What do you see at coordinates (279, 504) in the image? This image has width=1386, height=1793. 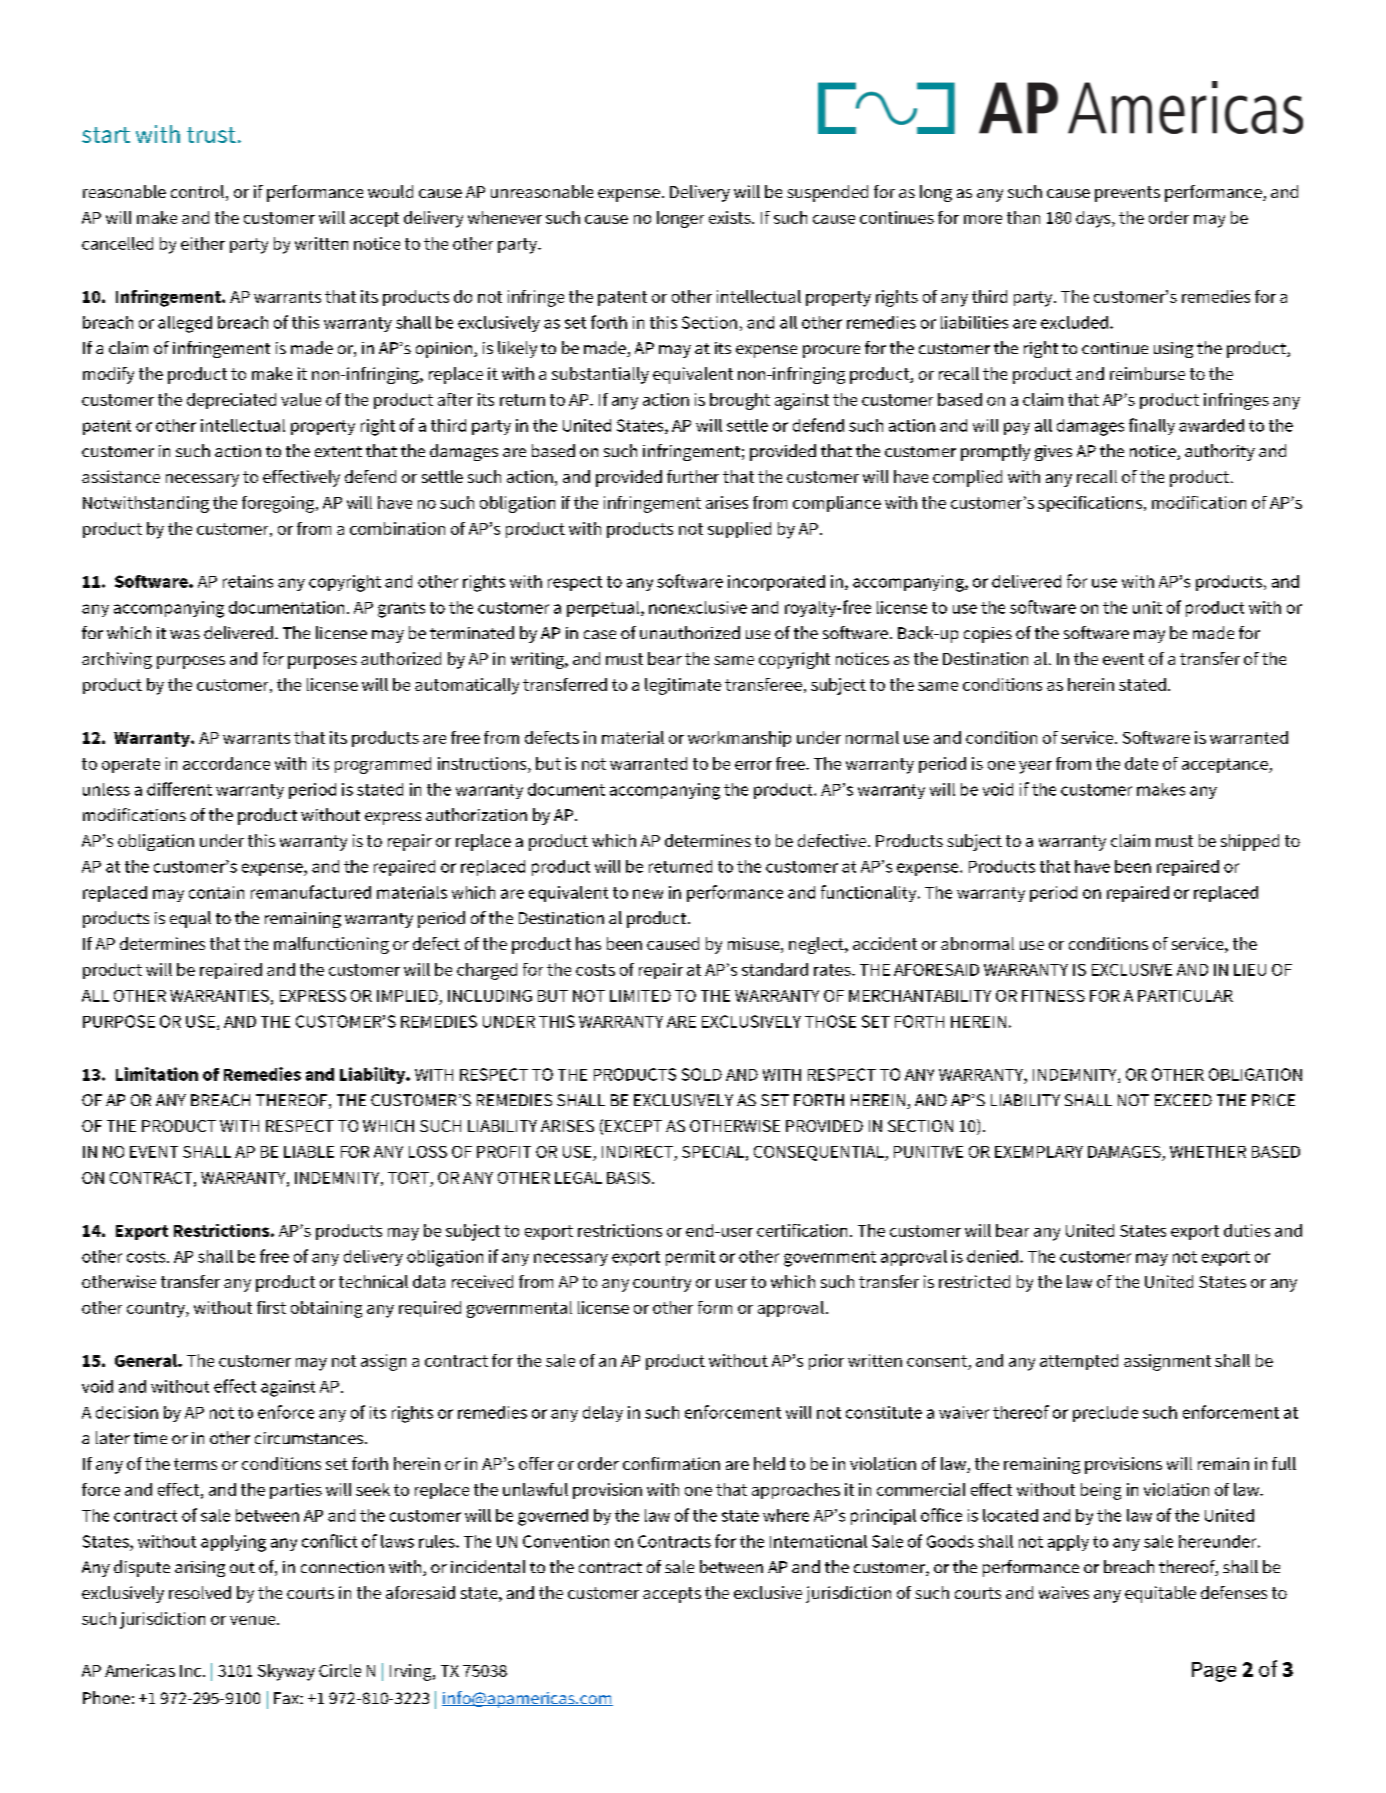 I see `foregoing` at bounding box center [279, 504].
